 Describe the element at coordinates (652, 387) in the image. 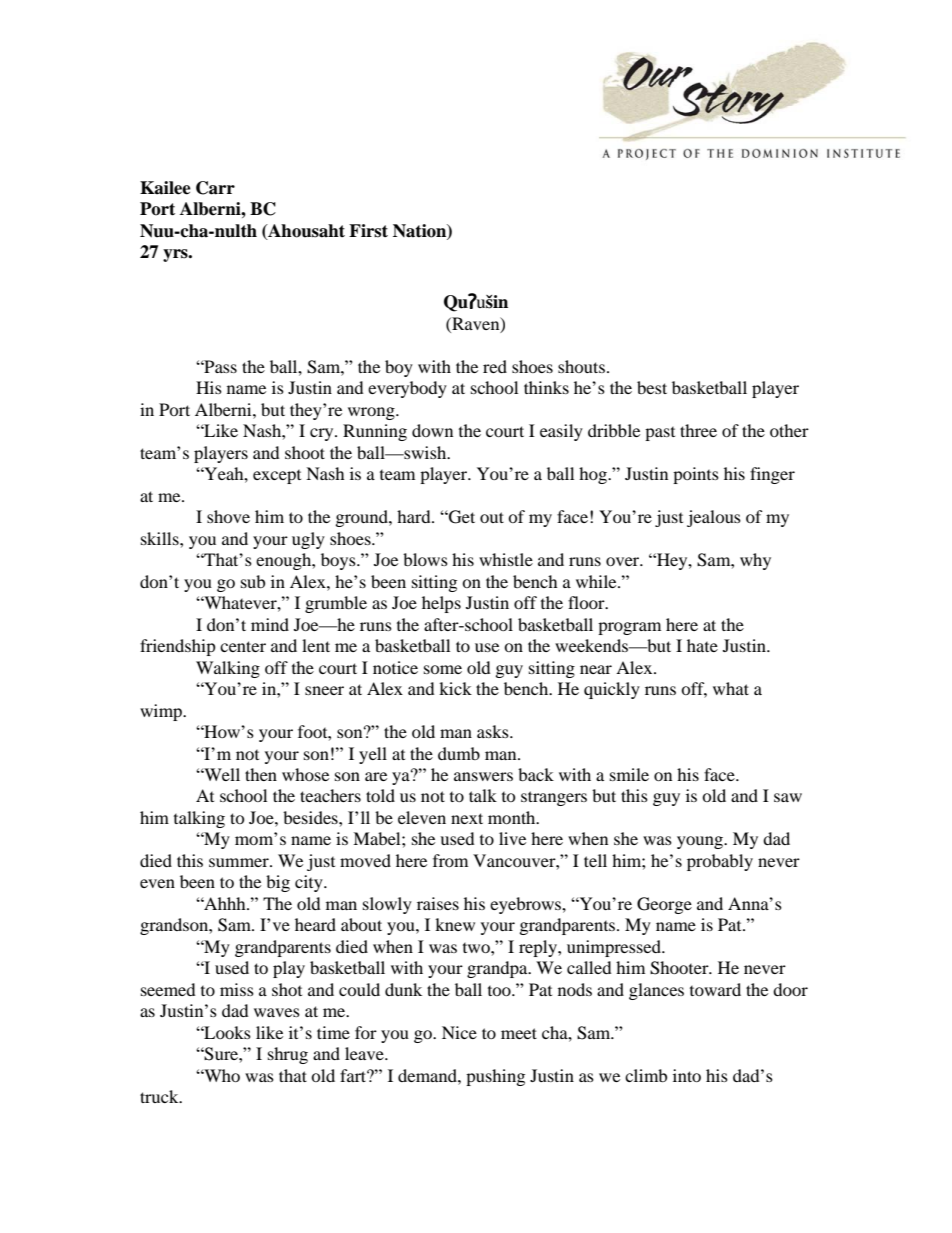

I see `best` at that location.
